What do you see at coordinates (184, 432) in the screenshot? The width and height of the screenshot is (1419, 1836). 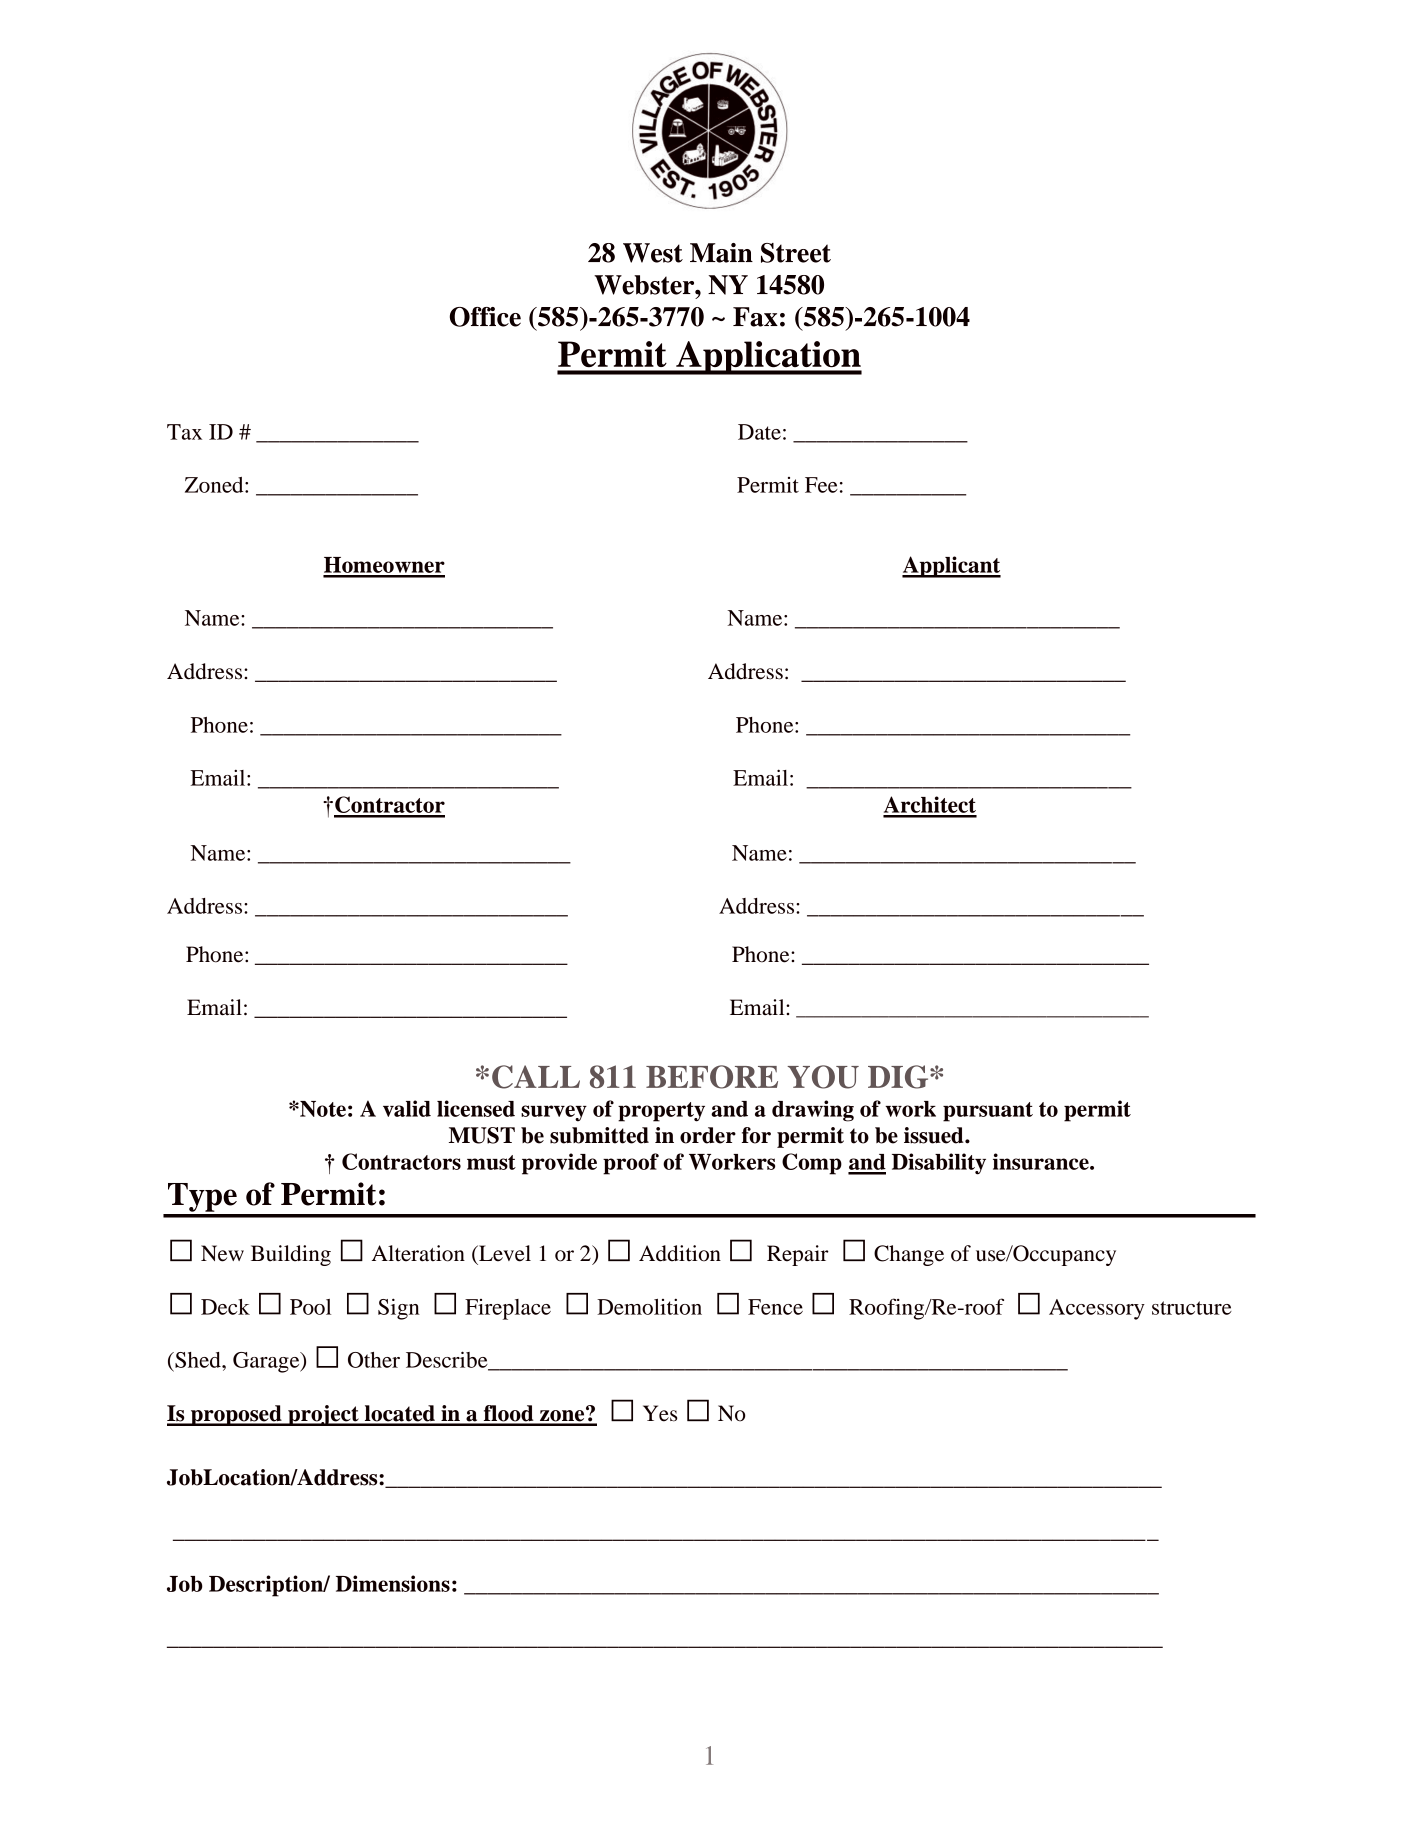 I see `Tax` at bounding box center [184, 432].
